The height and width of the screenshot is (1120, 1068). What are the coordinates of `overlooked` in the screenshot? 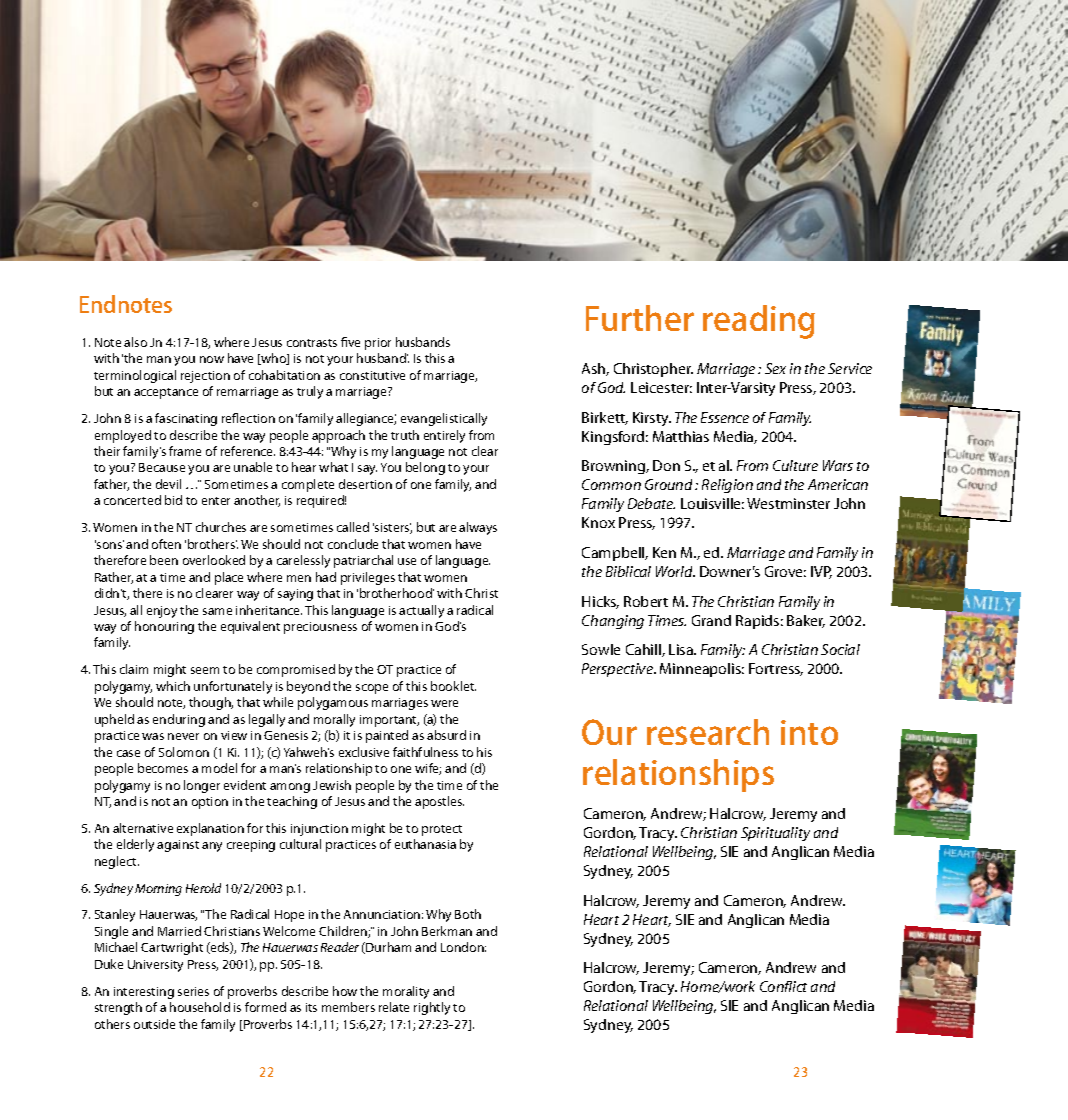 It's located at (214, 560).
